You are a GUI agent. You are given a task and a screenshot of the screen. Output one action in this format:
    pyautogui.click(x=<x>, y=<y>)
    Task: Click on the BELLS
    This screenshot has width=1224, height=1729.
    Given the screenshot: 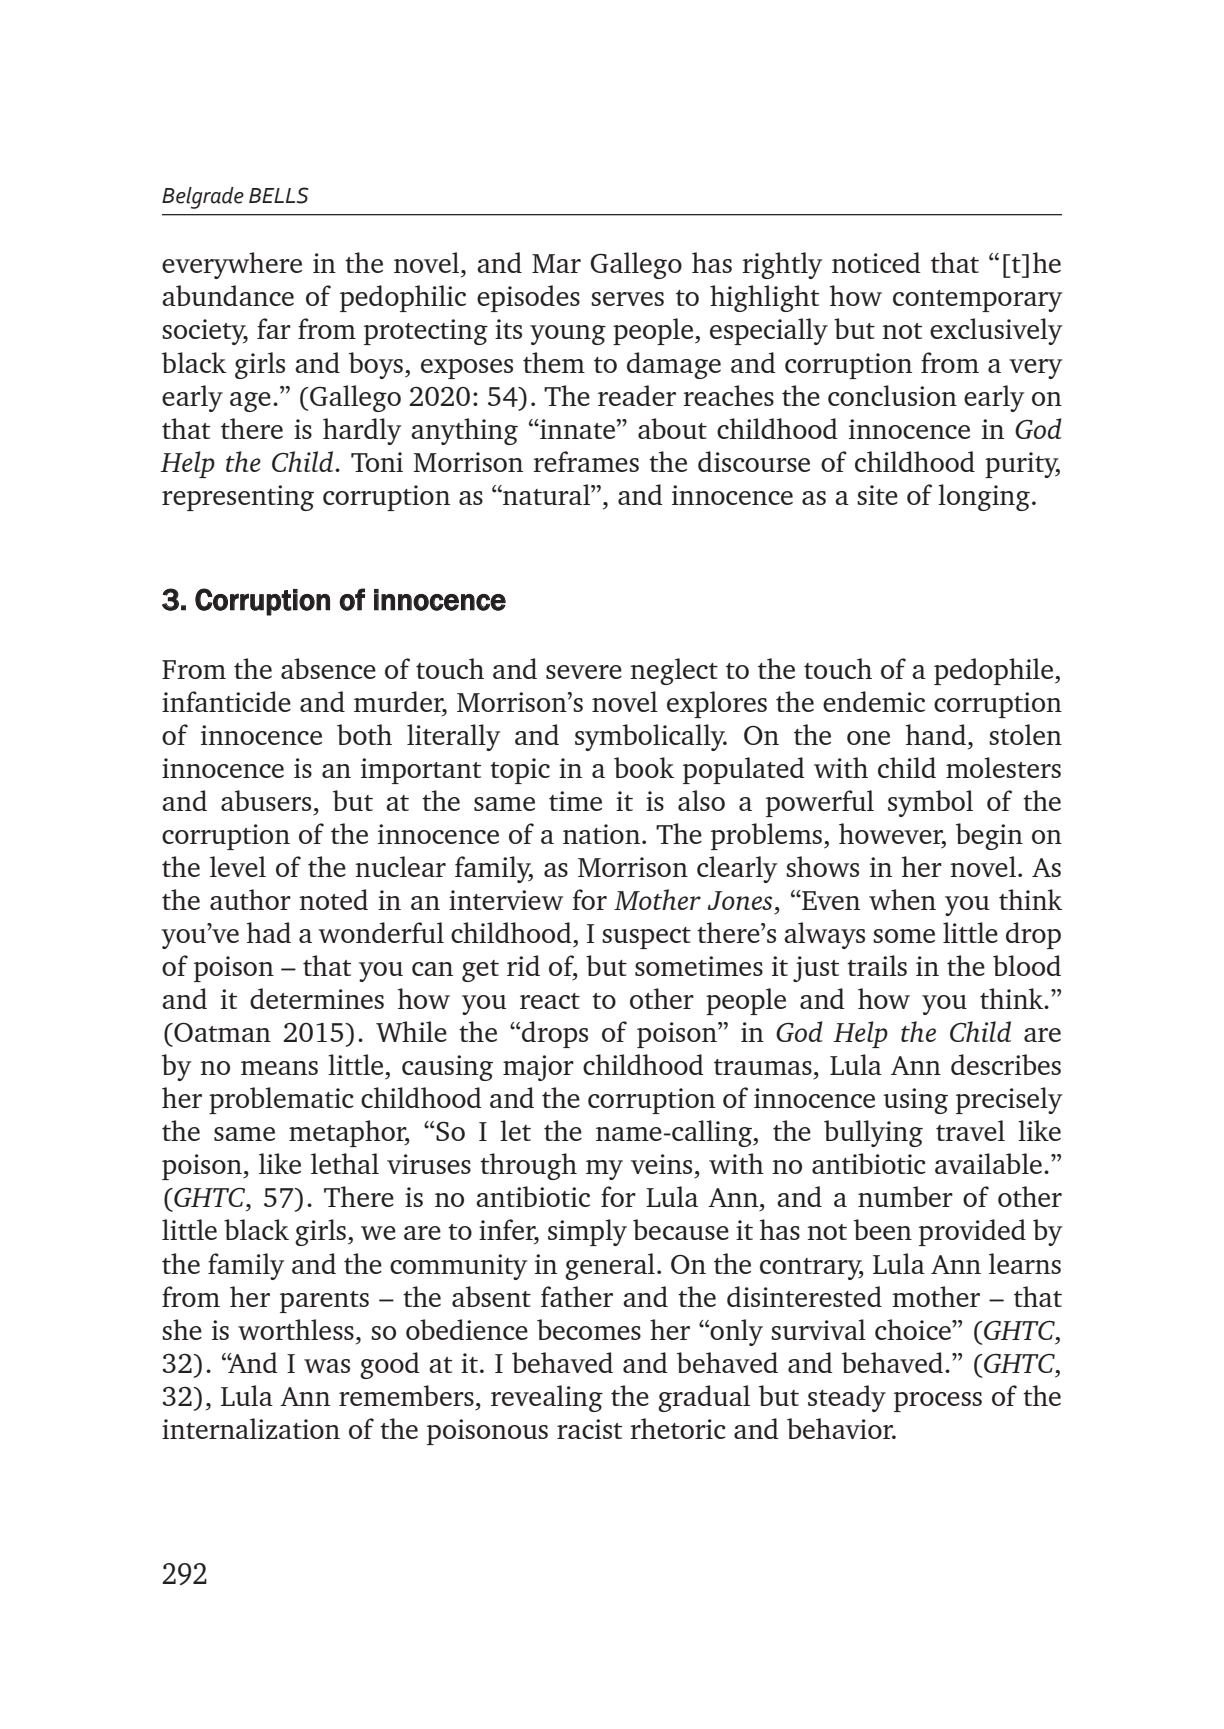 What is the action you would take?
    pyautogui.click(x=279, y=195)
